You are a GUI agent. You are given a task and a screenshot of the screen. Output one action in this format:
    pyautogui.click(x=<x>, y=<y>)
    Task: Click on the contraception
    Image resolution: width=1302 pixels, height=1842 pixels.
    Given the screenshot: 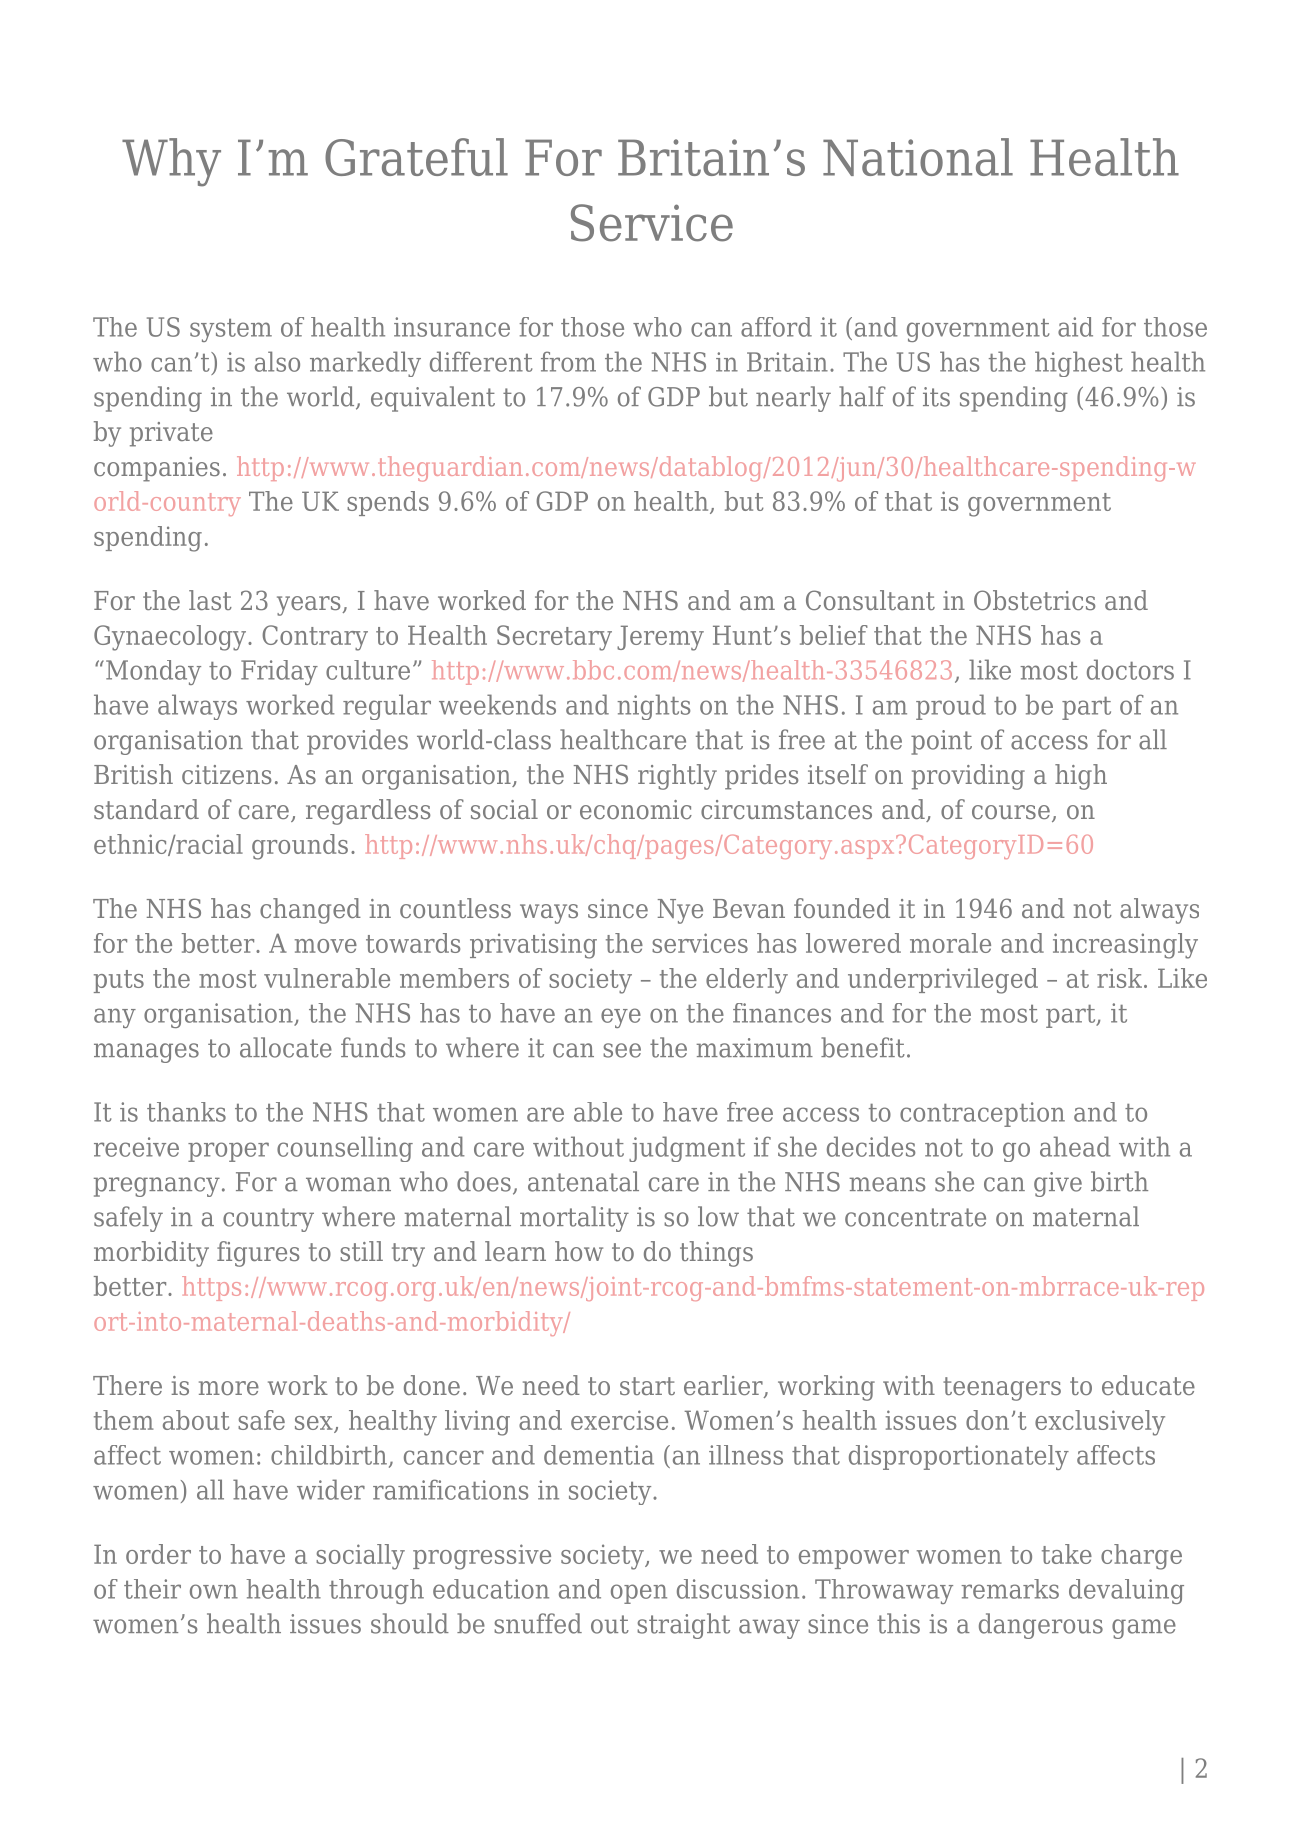 What is the action you would take?
    pyautogui.click(x=982, y=1114)
